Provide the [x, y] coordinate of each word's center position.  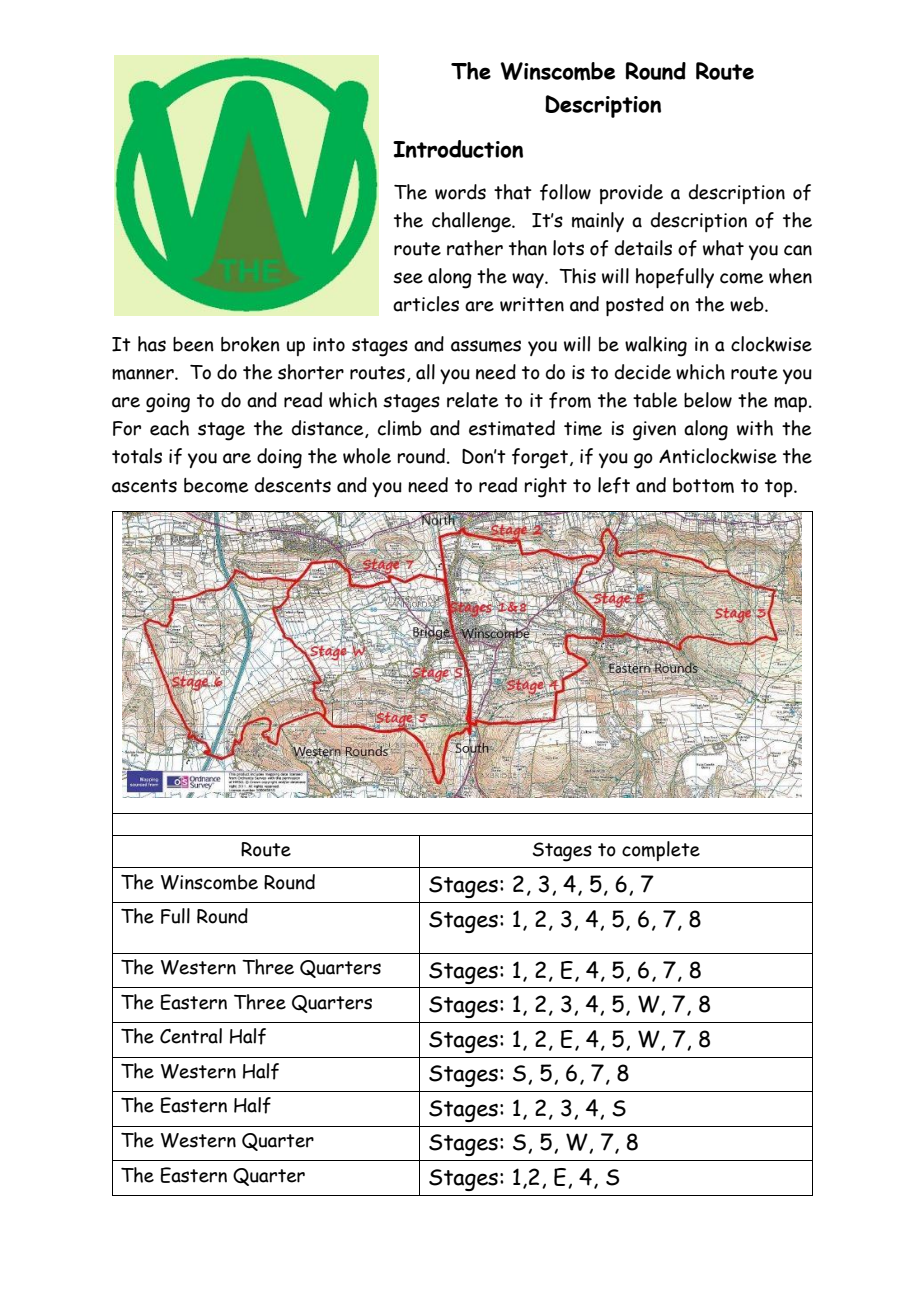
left [614, 485]
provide [631, 194]
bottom [703, 485]
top [780, 488]
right [545, 487]
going [168, 403]
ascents [144, 486]
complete [661, 851]
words [460, 192]
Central [191, 1036]
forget [540, 458]
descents [293, 485]
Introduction [458, 149]
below [708, 400]
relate [472, 400]
